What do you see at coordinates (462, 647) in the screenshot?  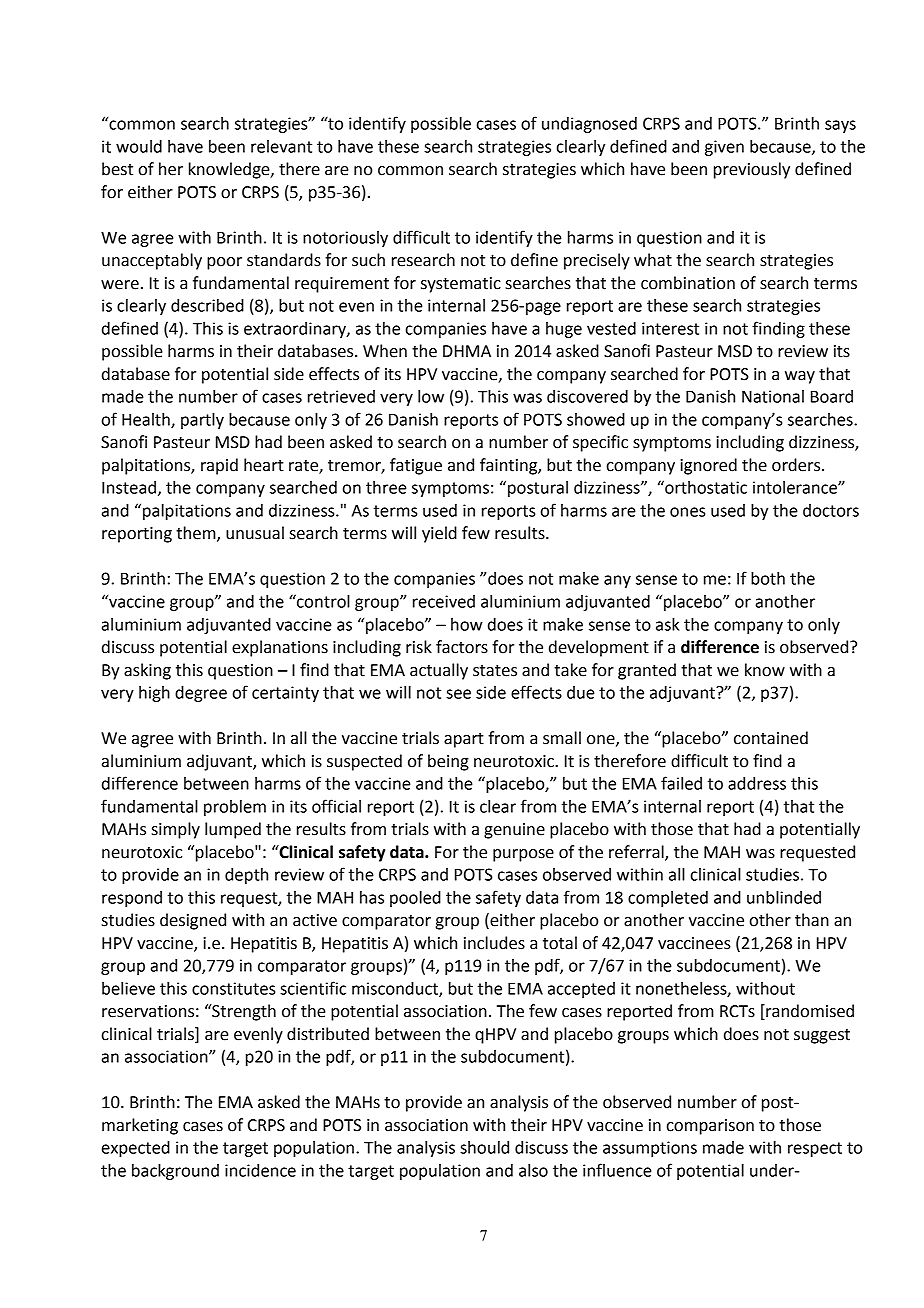 I see `factors` at bounding box center [462, 647].
